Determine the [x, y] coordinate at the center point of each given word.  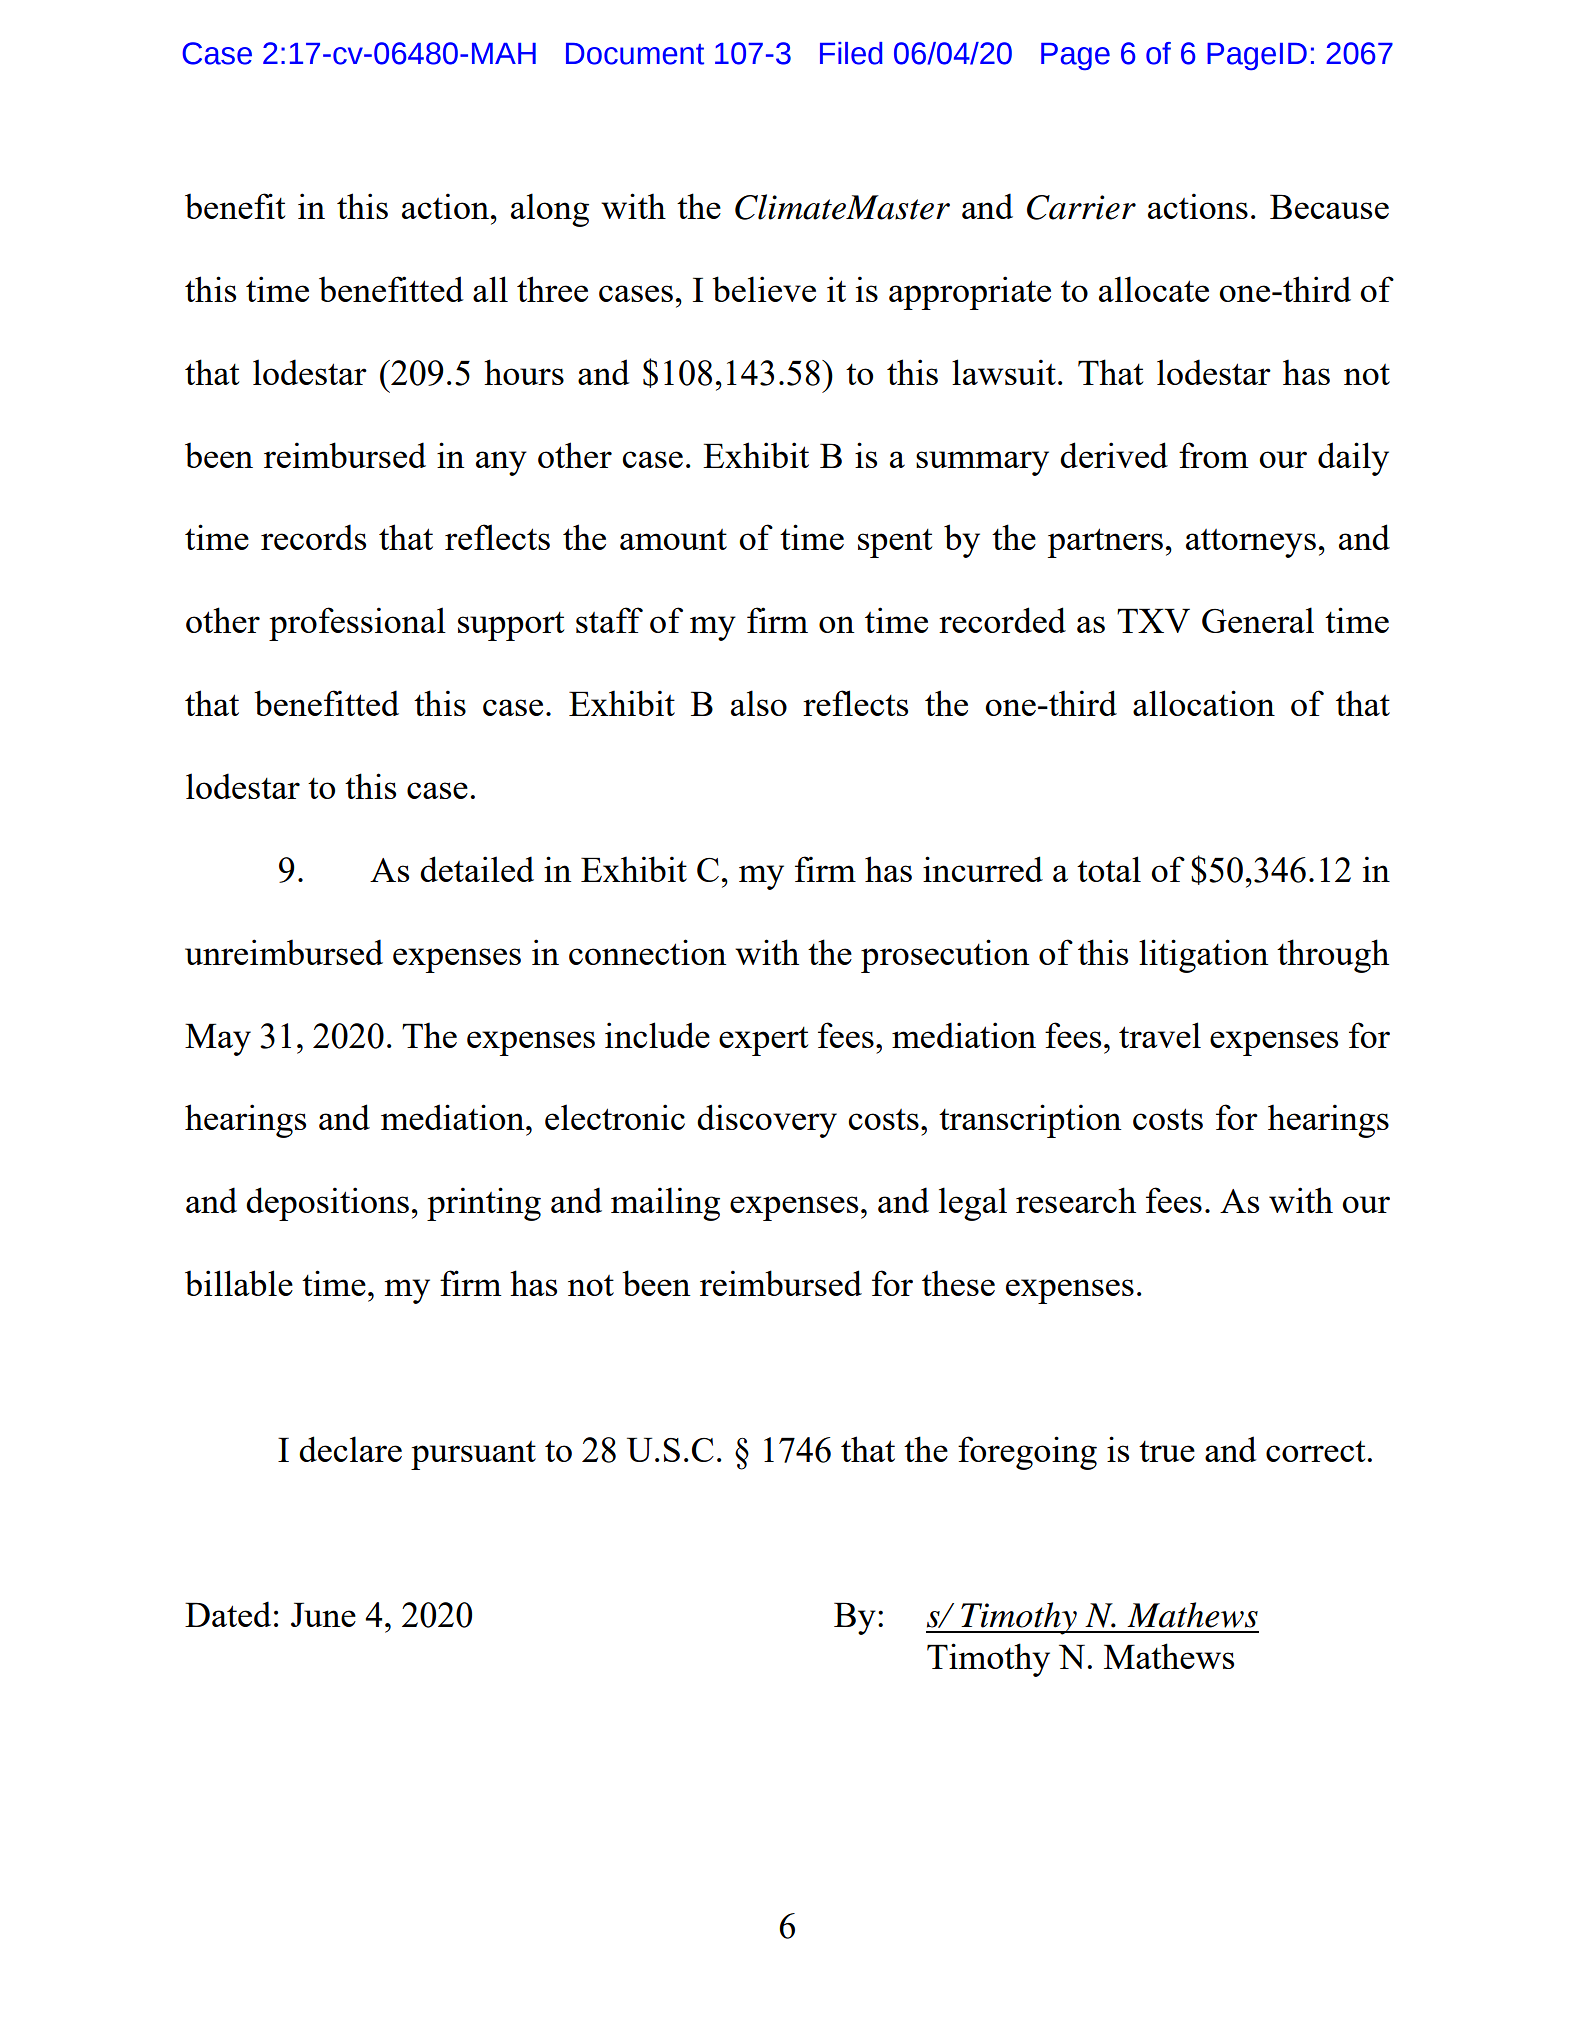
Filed [851, 53]
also [759, 703]
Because [1329, 206]
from [1213, 455]
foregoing [1027, 1453]
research [1076, 1200]
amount [673, 539]
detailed [477, 869]
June [323, 1614]
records [313, 537]
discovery [767, 1121]
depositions [327, 1204]
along [550, 210]
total [1109, 869]
